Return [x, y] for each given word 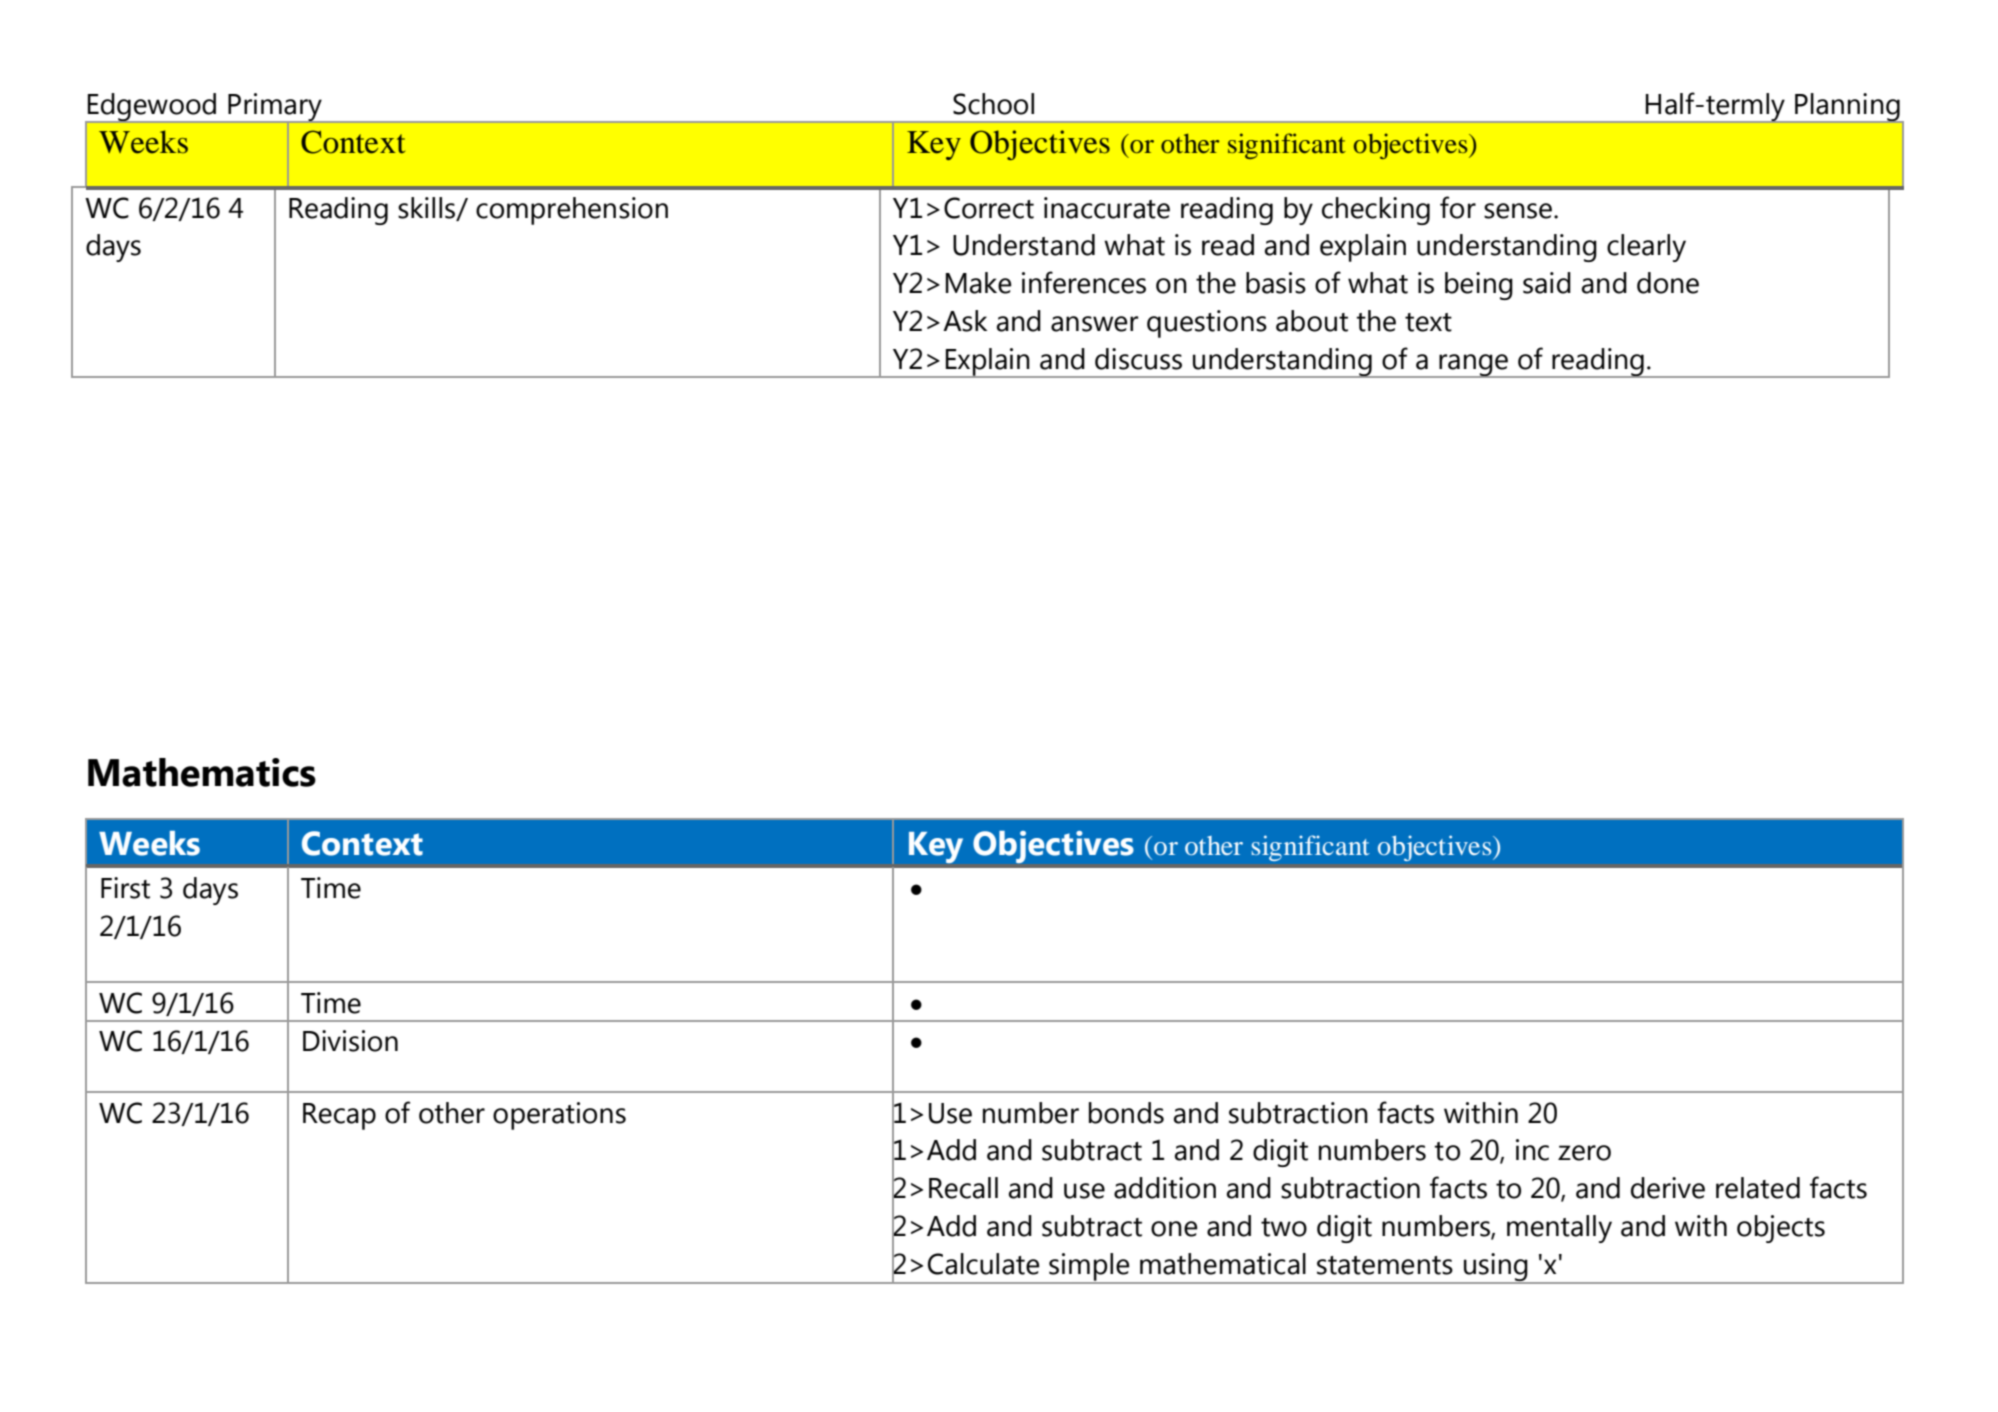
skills [428, 208]
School [993, 104]
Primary [275, 108]
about [1312, 321]
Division [350, 1041]
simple [1089, 1268]
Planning [1847, 108]
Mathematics [202, 772]
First [125, 888]
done [1668, 283]
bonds [1126, 1113]
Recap [339, 1116]
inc [1532, 1150]
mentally [1559, 1229]
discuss [1138, 359]
